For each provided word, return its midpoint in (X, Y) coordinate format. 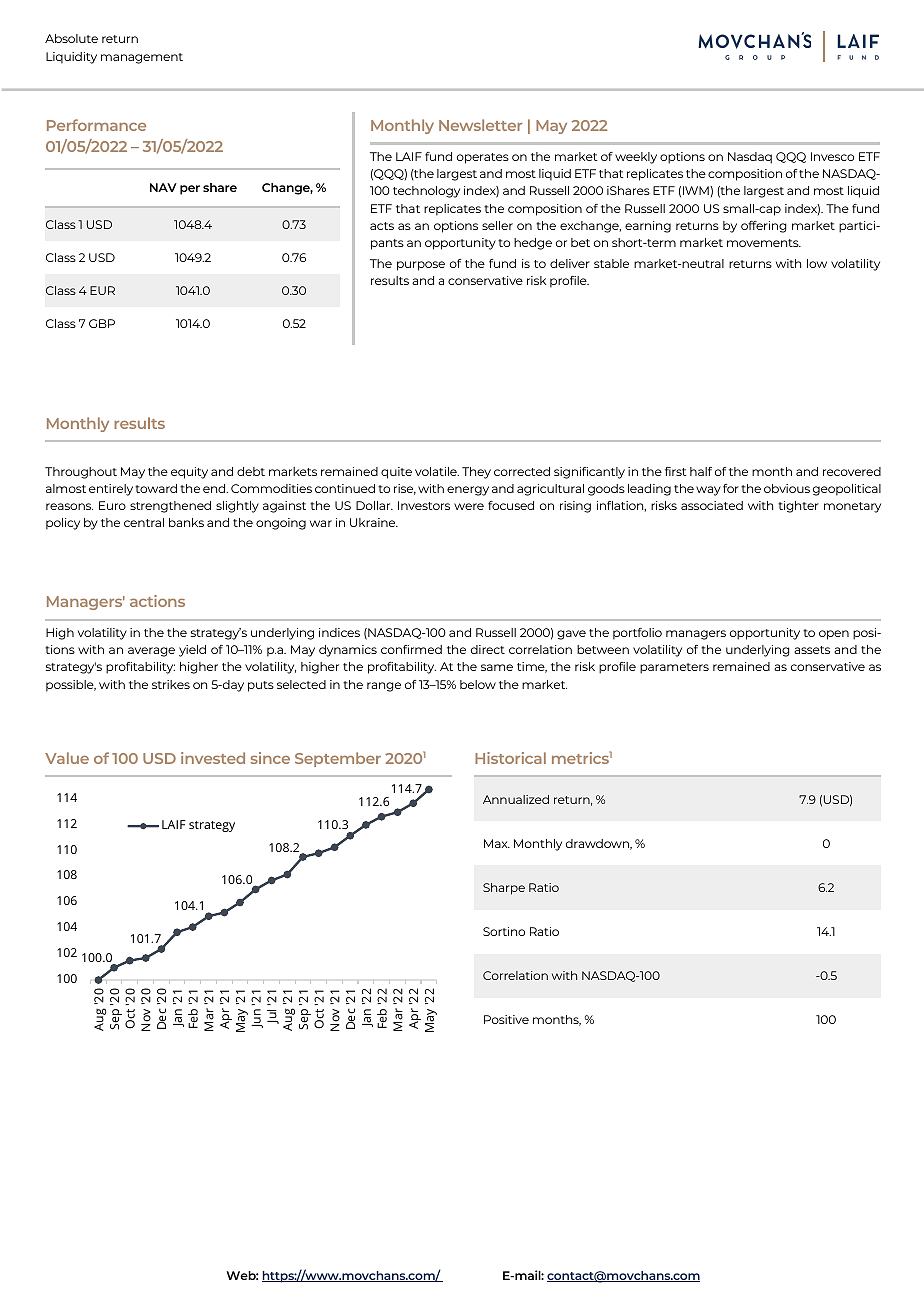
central (144, 522)
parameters (674, 668)
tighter (798, 507)
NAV (163, 187)
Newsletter (480, 125)
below (478, 684)
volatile (437, 471)
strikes (171, 684)
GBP (102, 323)
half (701, 471)
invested (213, 758)
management (142, 58)
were (469, 506)
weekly (636, 158)
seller (497, 225)
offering (764, 227)
